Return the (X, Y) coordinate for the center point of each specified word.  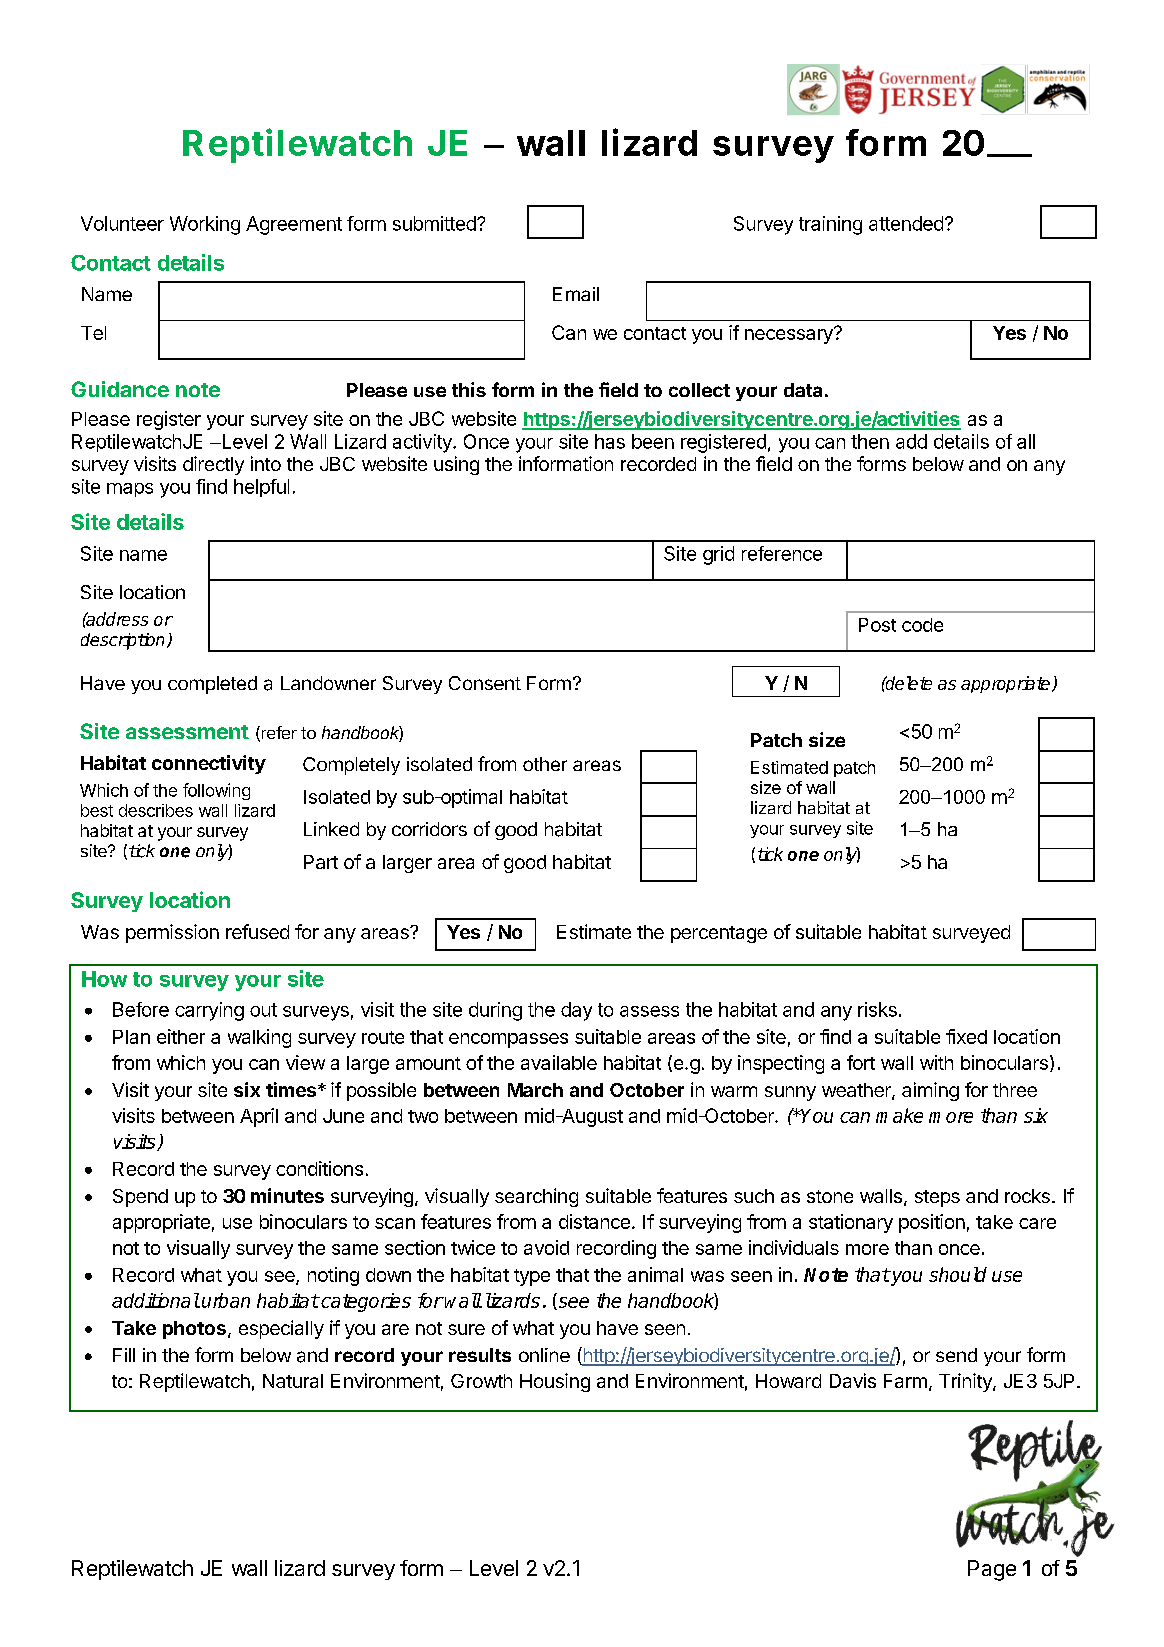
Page (992, 1570)
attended (906, 223)
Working (205, 225)
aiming (930, 1091)
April (259, 1117)
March (535, 1090)
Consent (485, 683)
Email (576, 294)
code (922, 625)
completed (212, 685)
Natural (293, 1381)
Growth (481, 1381)
